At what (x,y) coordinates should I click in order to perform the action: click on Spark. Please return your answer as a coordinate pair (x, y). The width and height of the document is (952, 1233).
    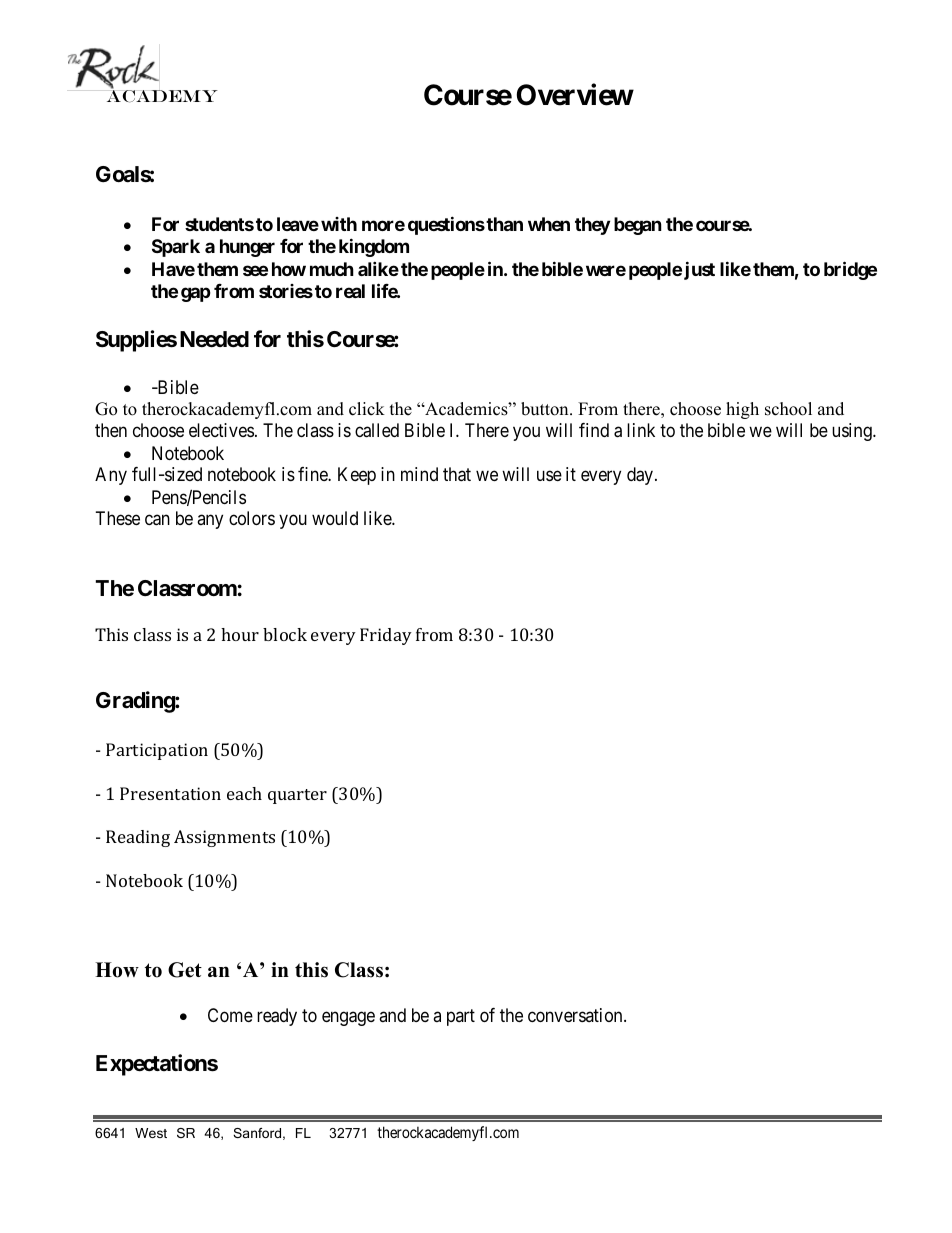
    Looking at the image, I should click on (176, 248).
